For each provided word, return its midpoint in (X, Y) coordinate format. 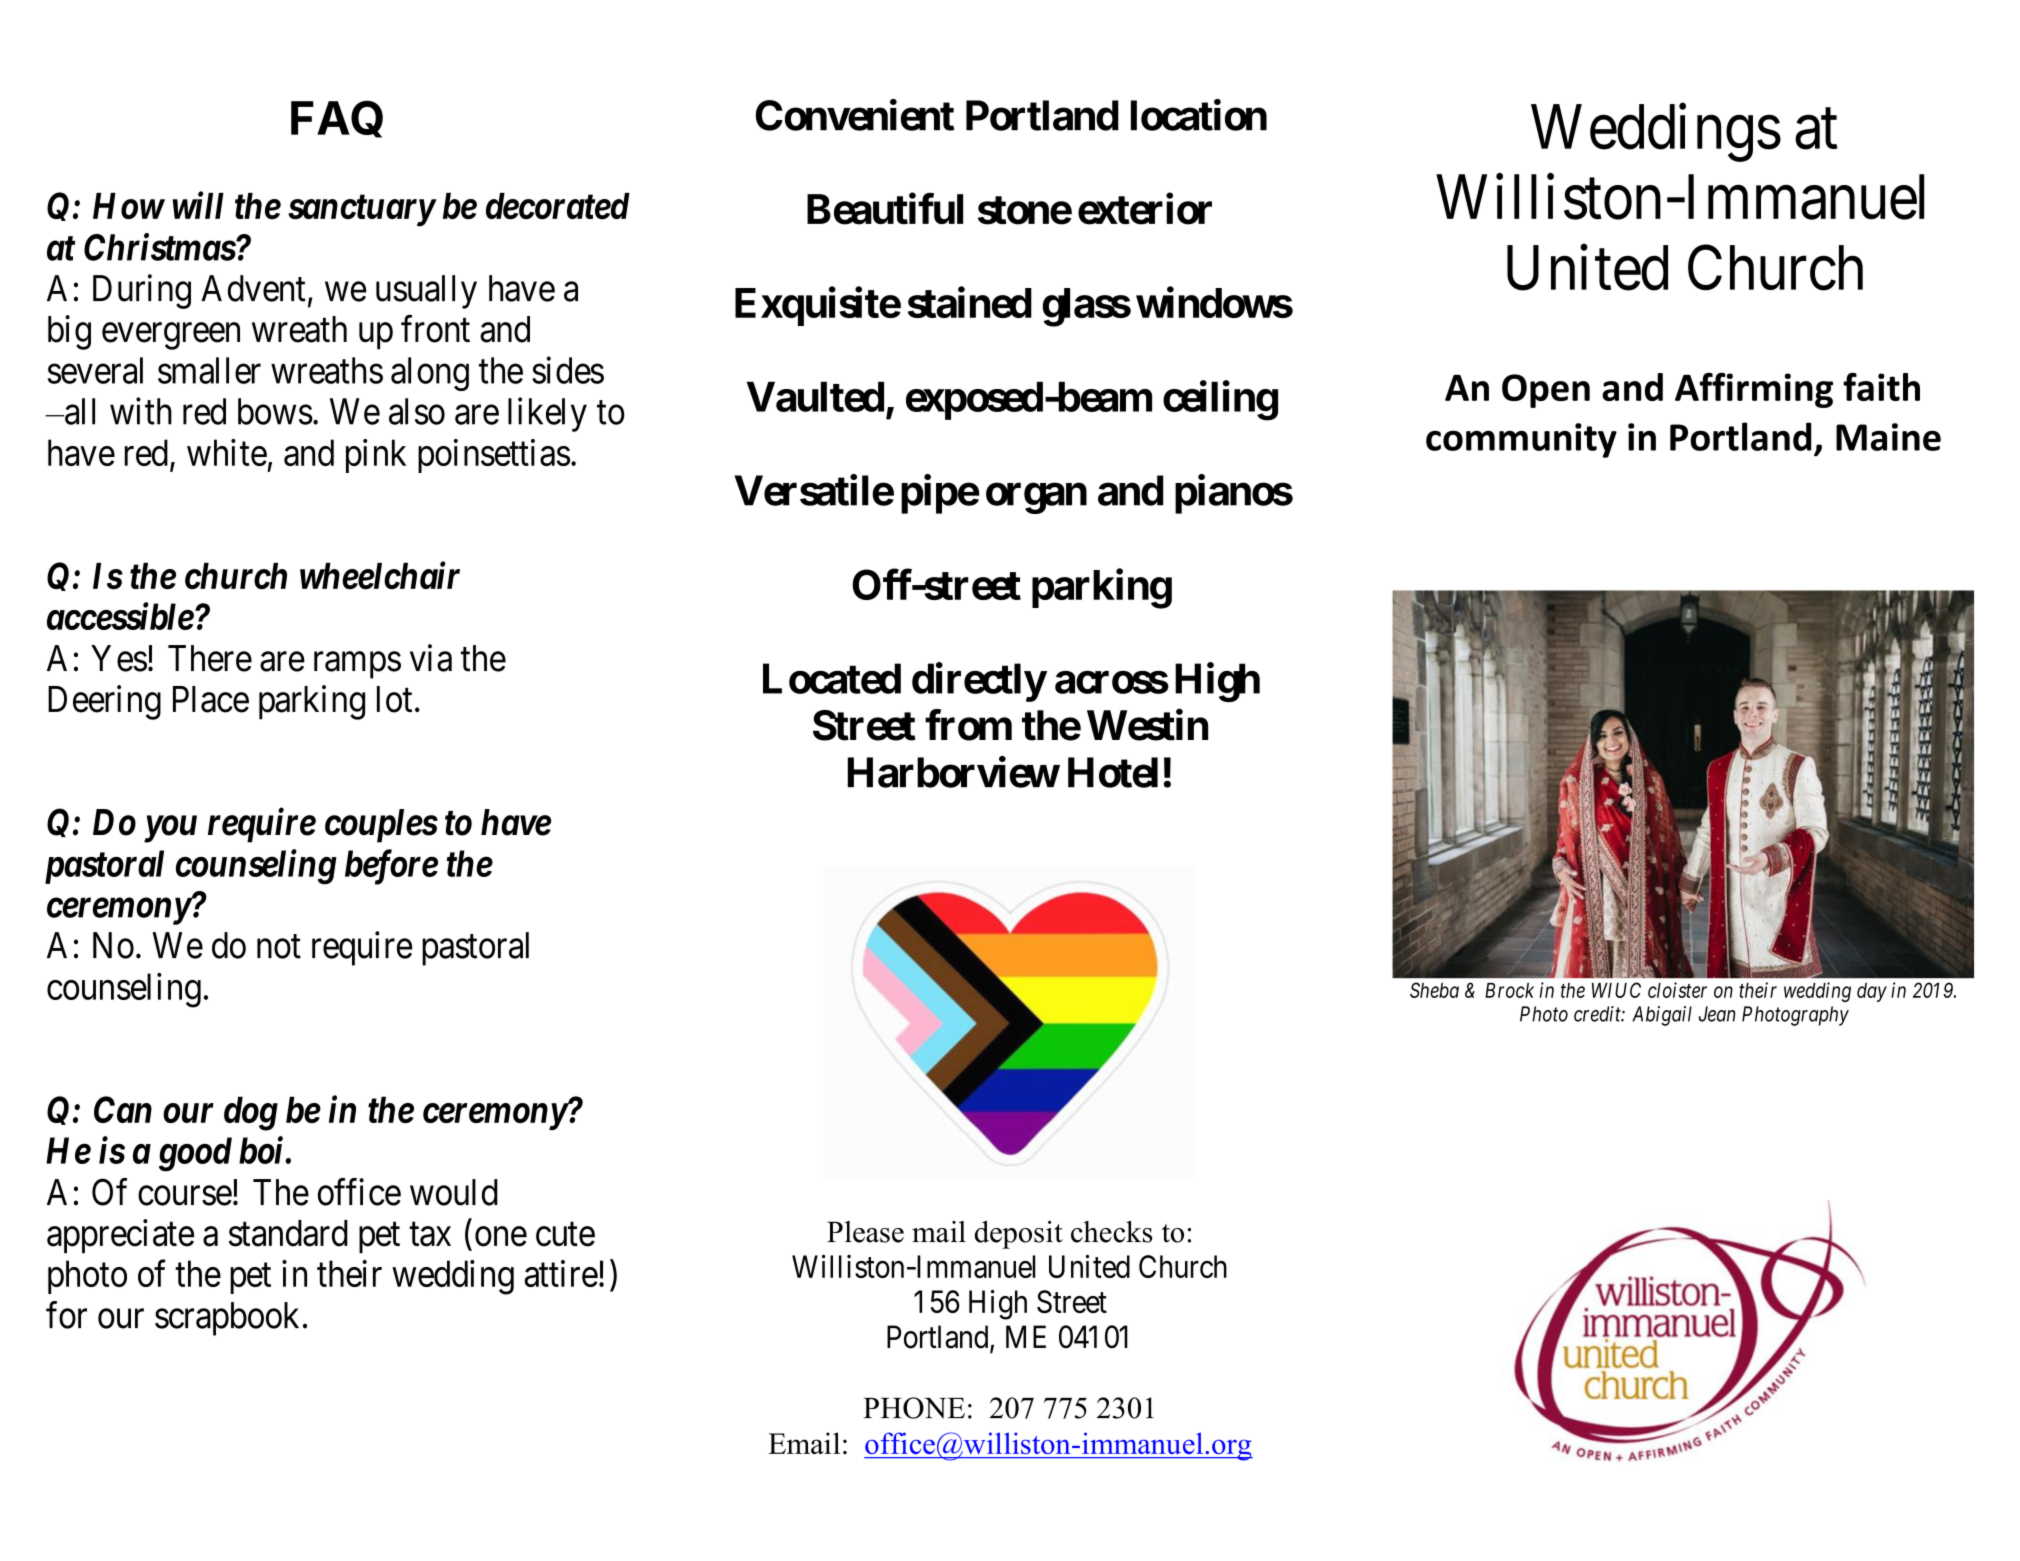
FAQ (337, 119)
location (1199, 115)
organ (1036, 498)
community (1521, 440)
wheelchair (380, 575)
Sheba (1434, 990)
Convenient (855, 115)
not (279, 947)
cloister (1677, 990)
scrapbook (227, 1319)
